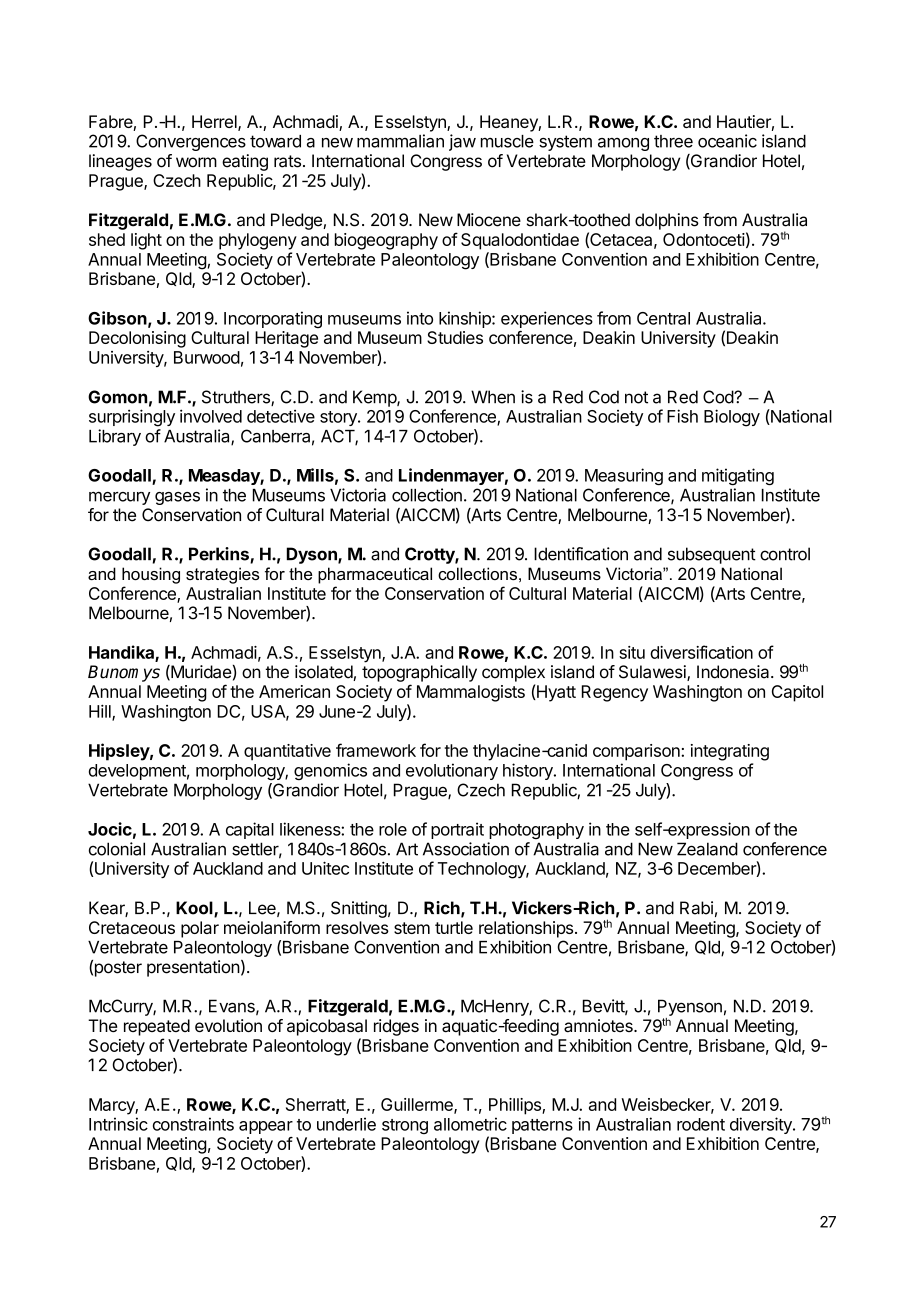 Image resolution: width=924 pixels, height=1308 pixels. What do you see at coordinates (470, 1124) in the screenshot?
I see `allometric` at bounding box center [470, 1124].
